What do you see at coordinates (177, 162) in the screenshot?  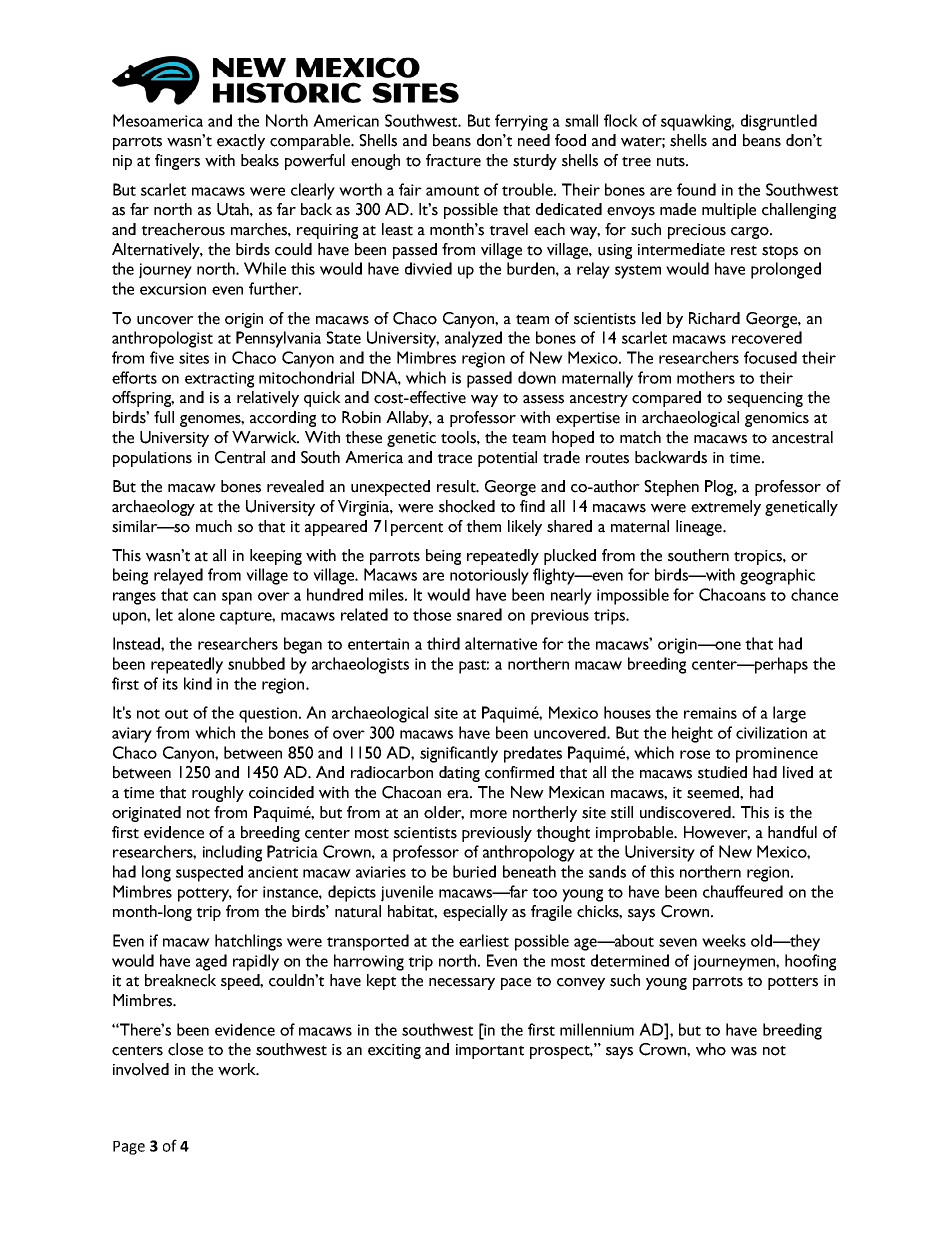 I see `fingers` at bounding box center [177, 162].
